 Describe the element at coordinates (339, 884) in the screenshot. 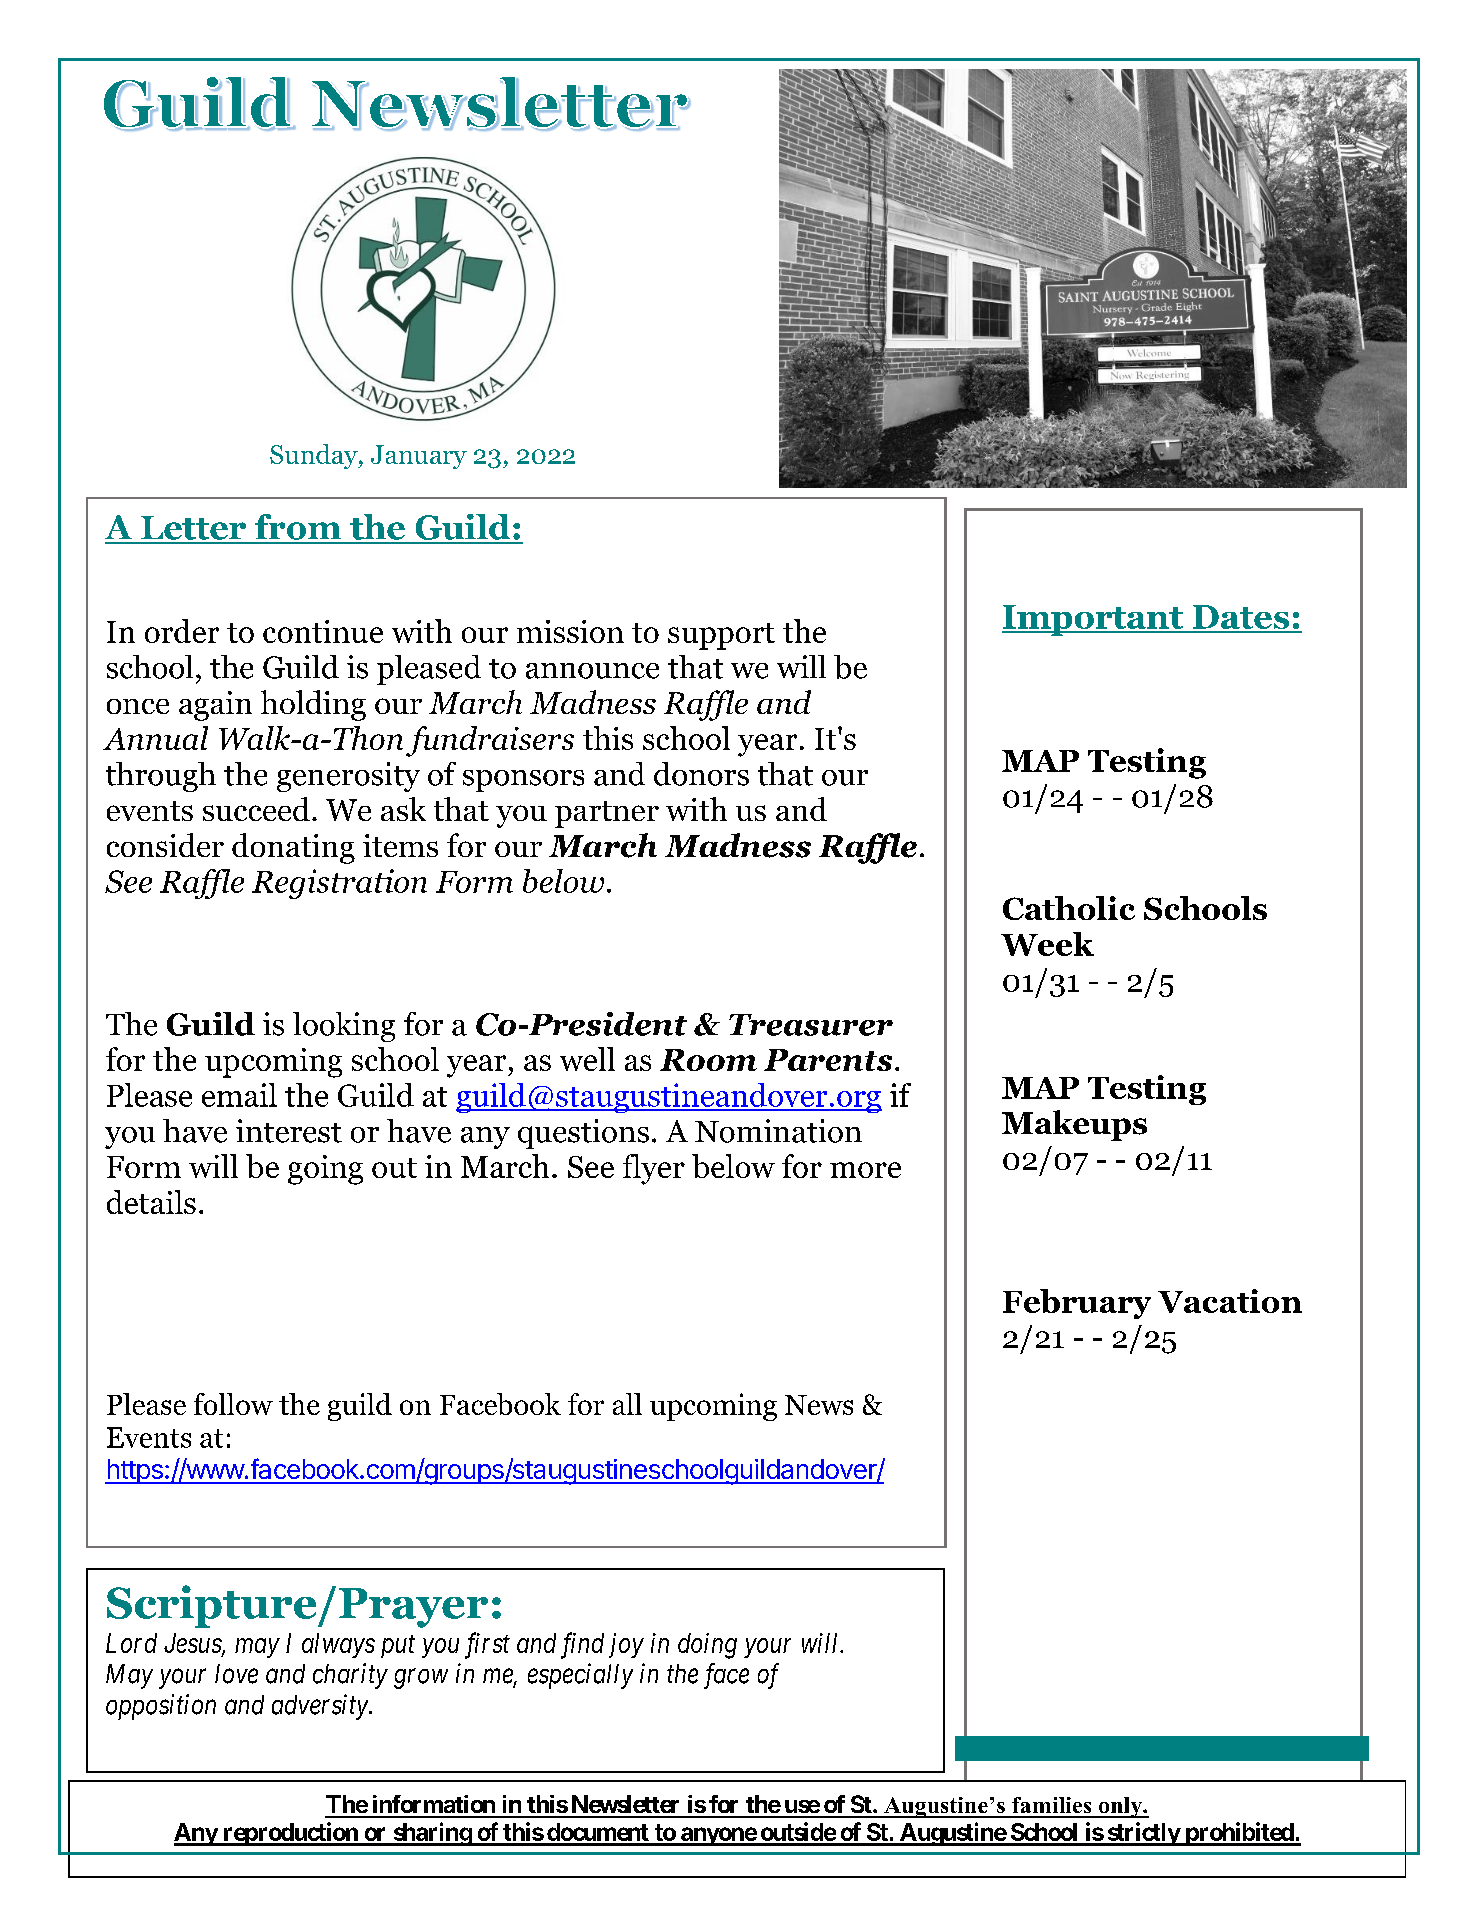

I see `Registration` at that location.
